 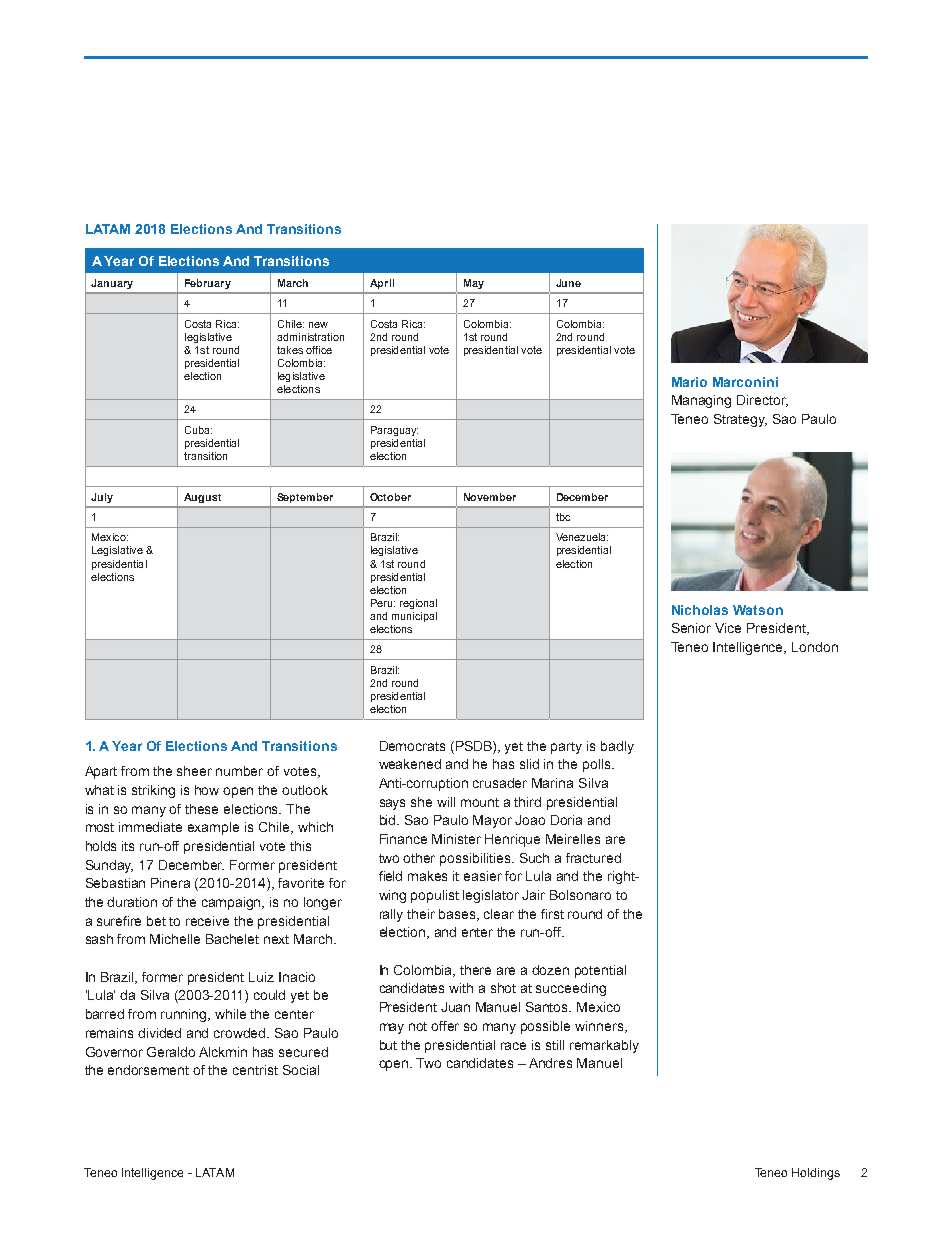 I want to click on sheer, so click(x=194, y=771).
